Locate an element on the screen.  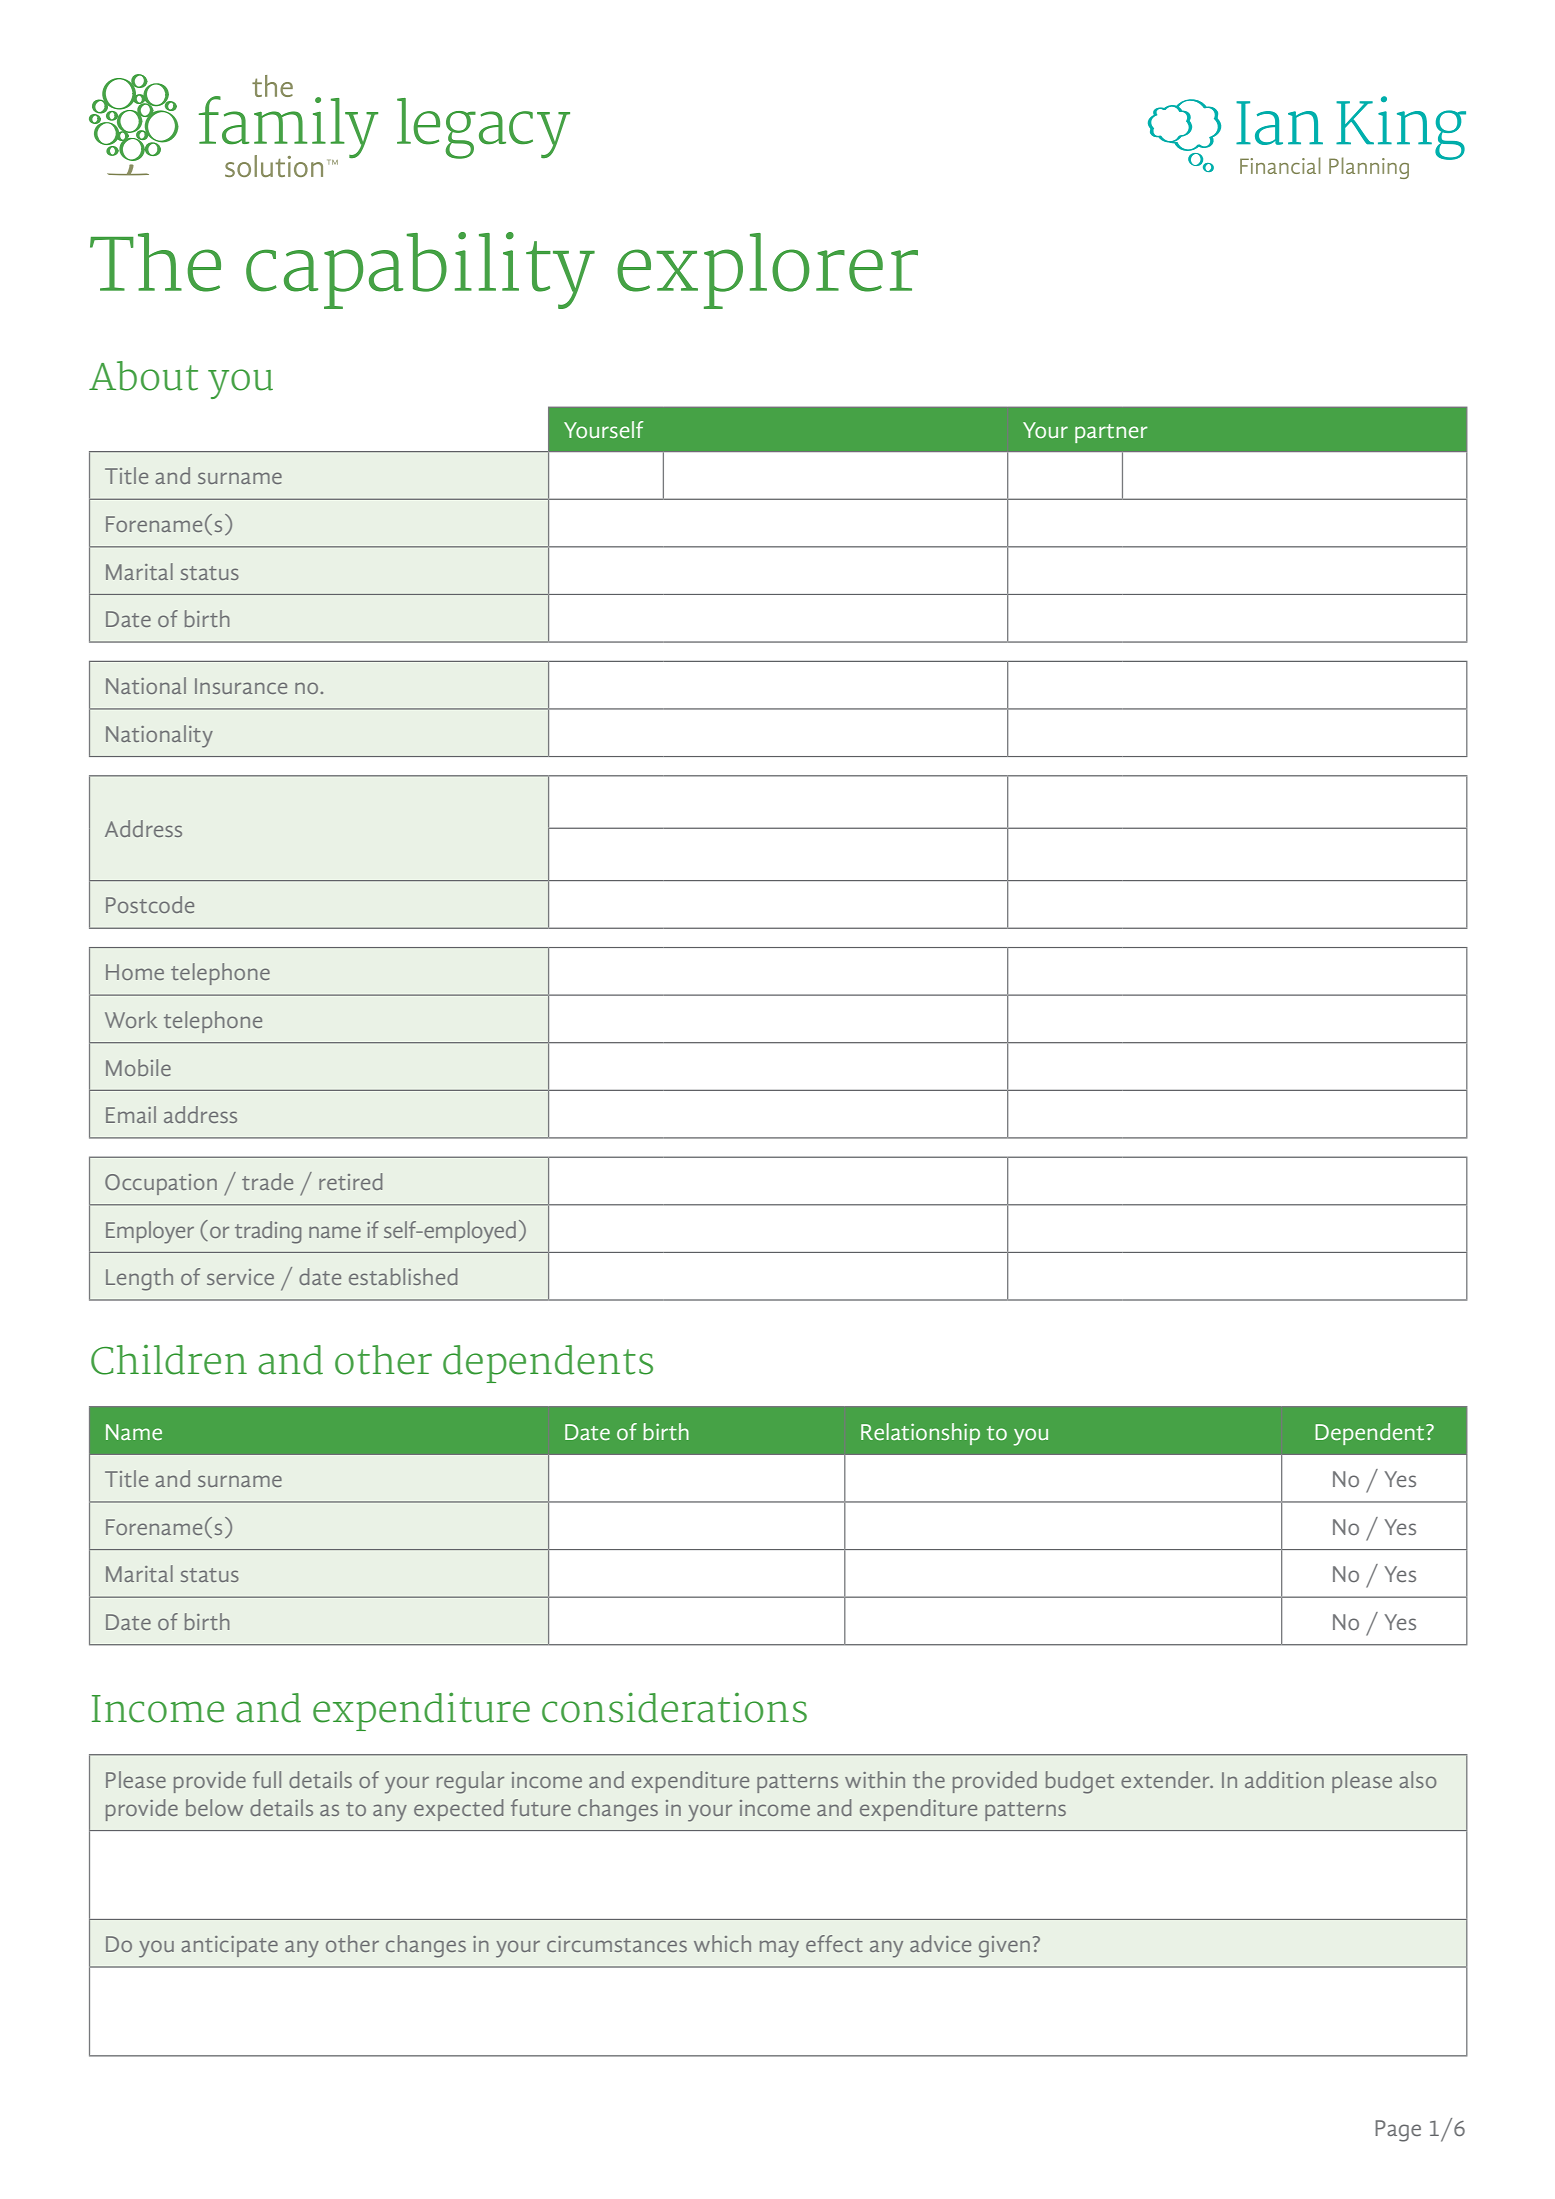
partner is located at coordinates (1111, 433).
